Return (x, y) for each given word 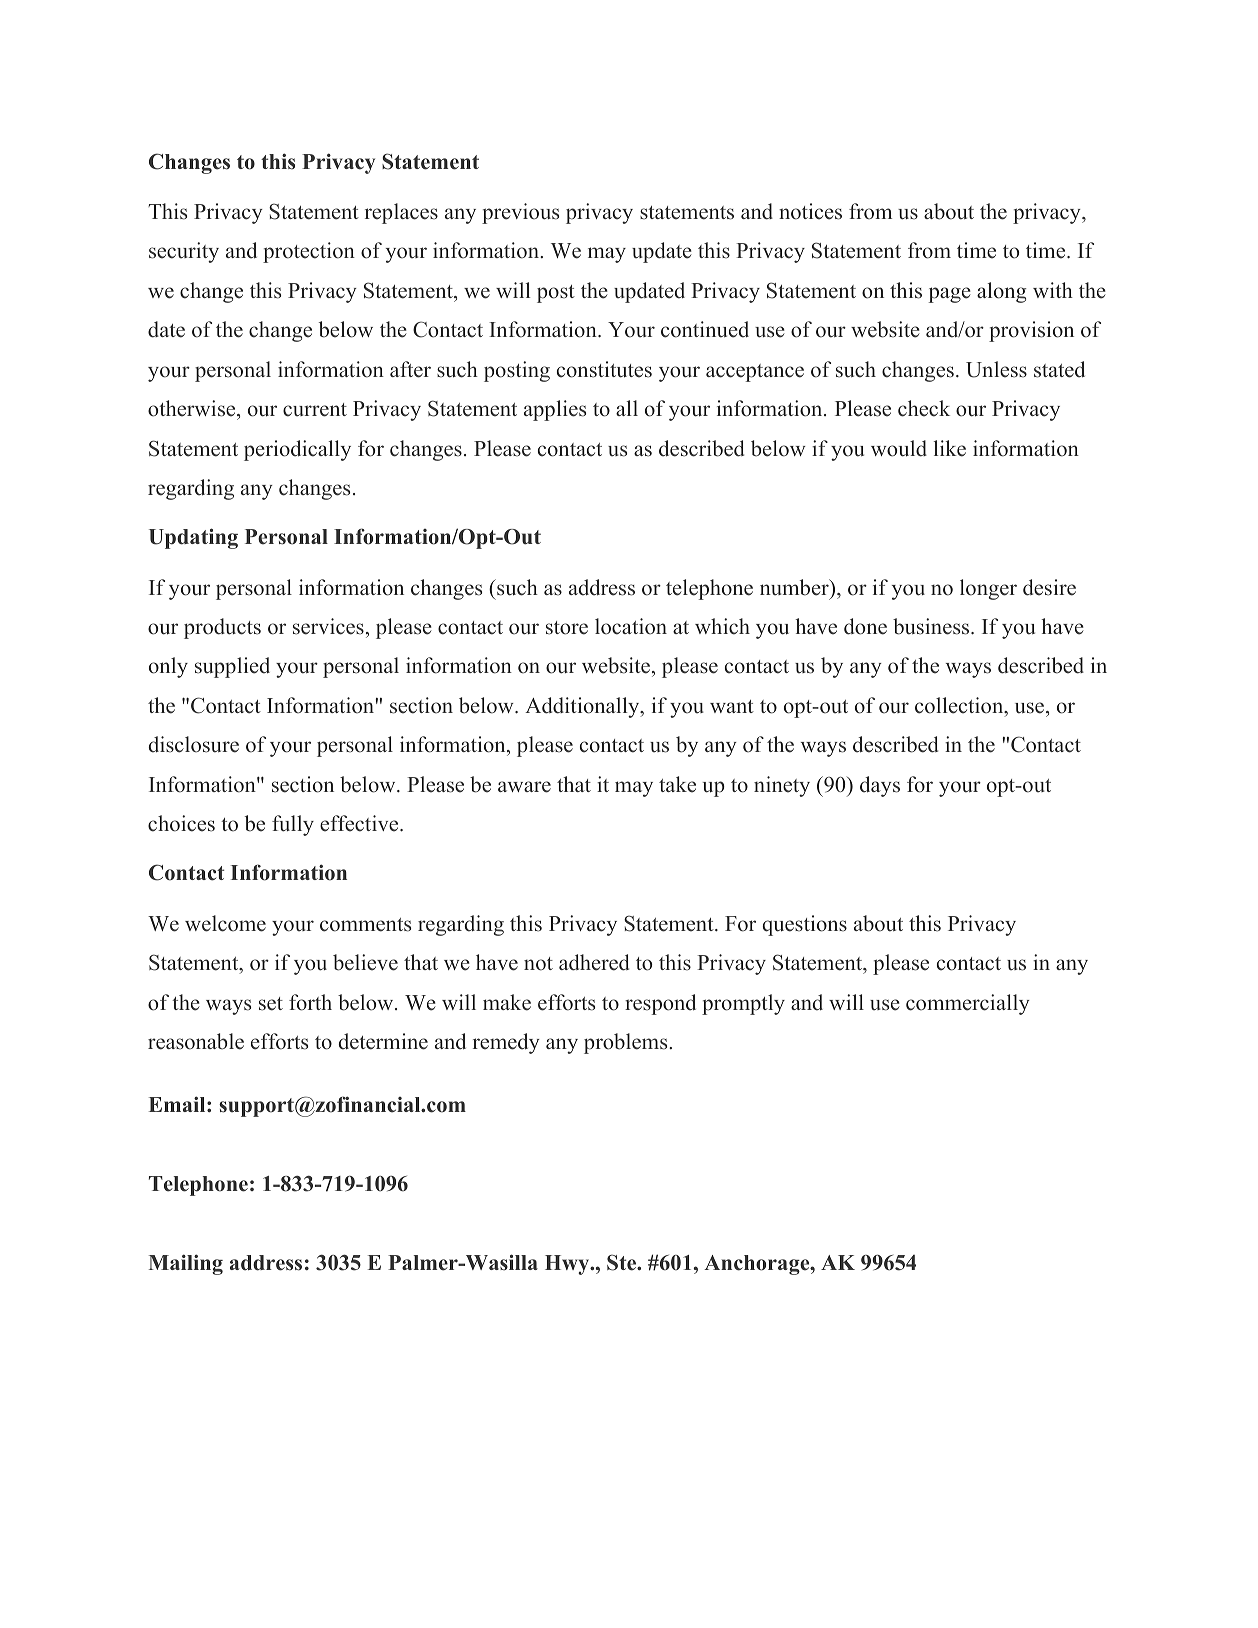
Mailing (186, 1264)
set (271, 1004)
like (949, 448)
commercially (968, 1004)
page (949, 295)
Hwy (568, 1265)
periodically (297, 450)
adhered (594, 962)
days (880, 786)
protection (309, 252)
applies (555, 410)
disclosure (194, 744)
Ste (623, 1262)
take (677, 784)
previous (520, 213)
